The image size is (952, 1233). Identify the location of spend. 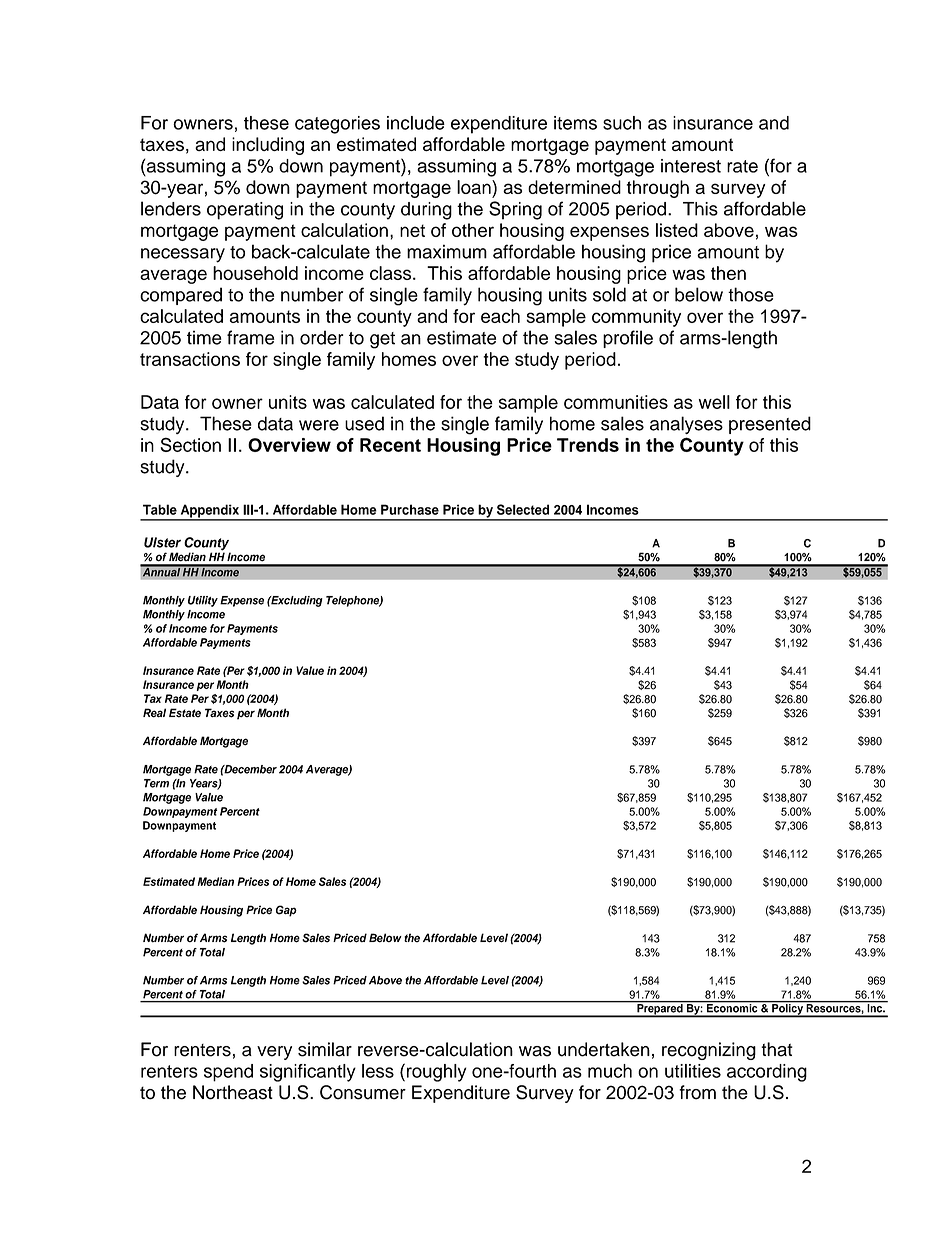
(228, 1073).
